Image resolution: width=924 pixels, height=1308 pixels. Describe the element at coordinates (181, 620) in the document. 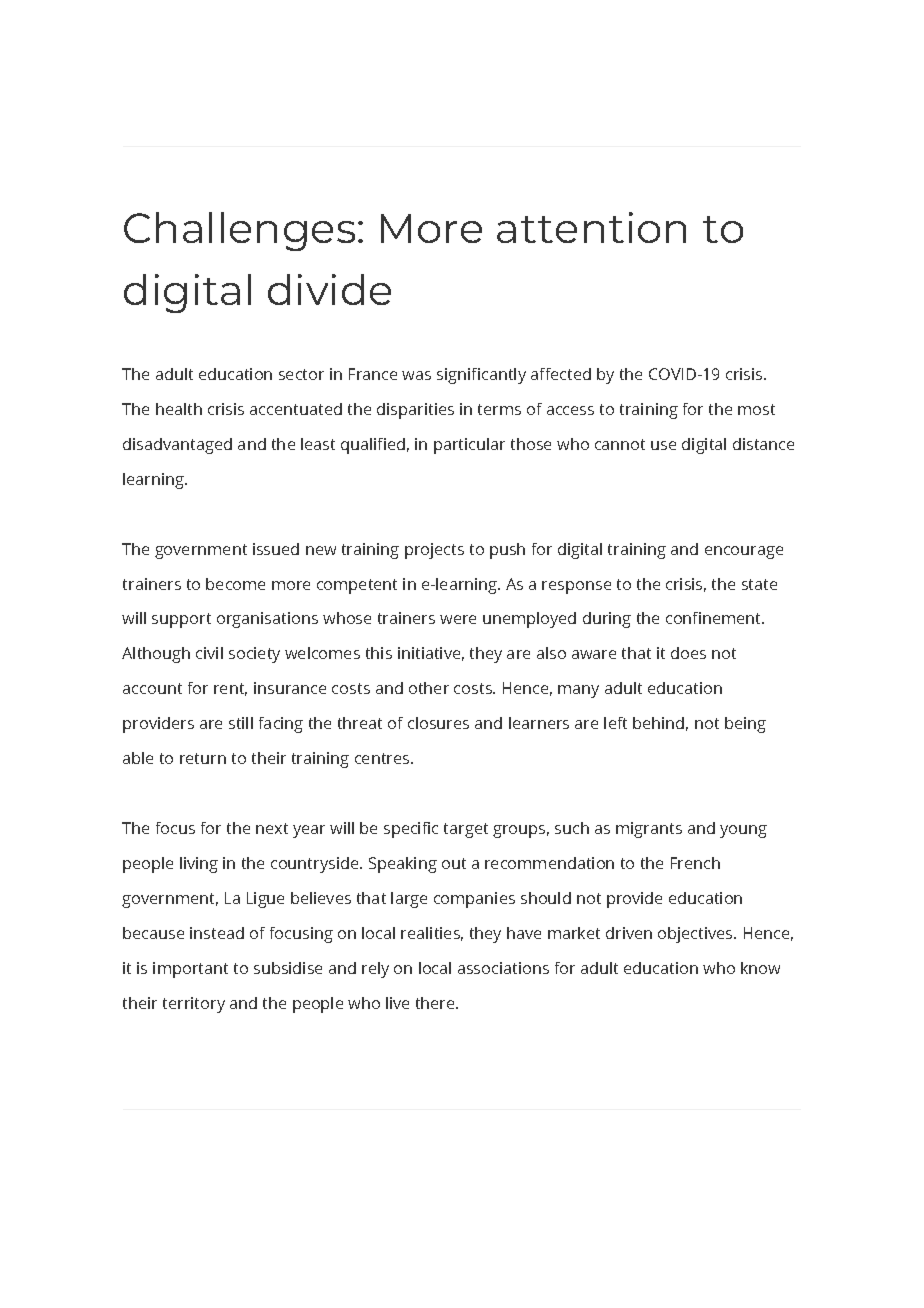

I see `support` at that location.
